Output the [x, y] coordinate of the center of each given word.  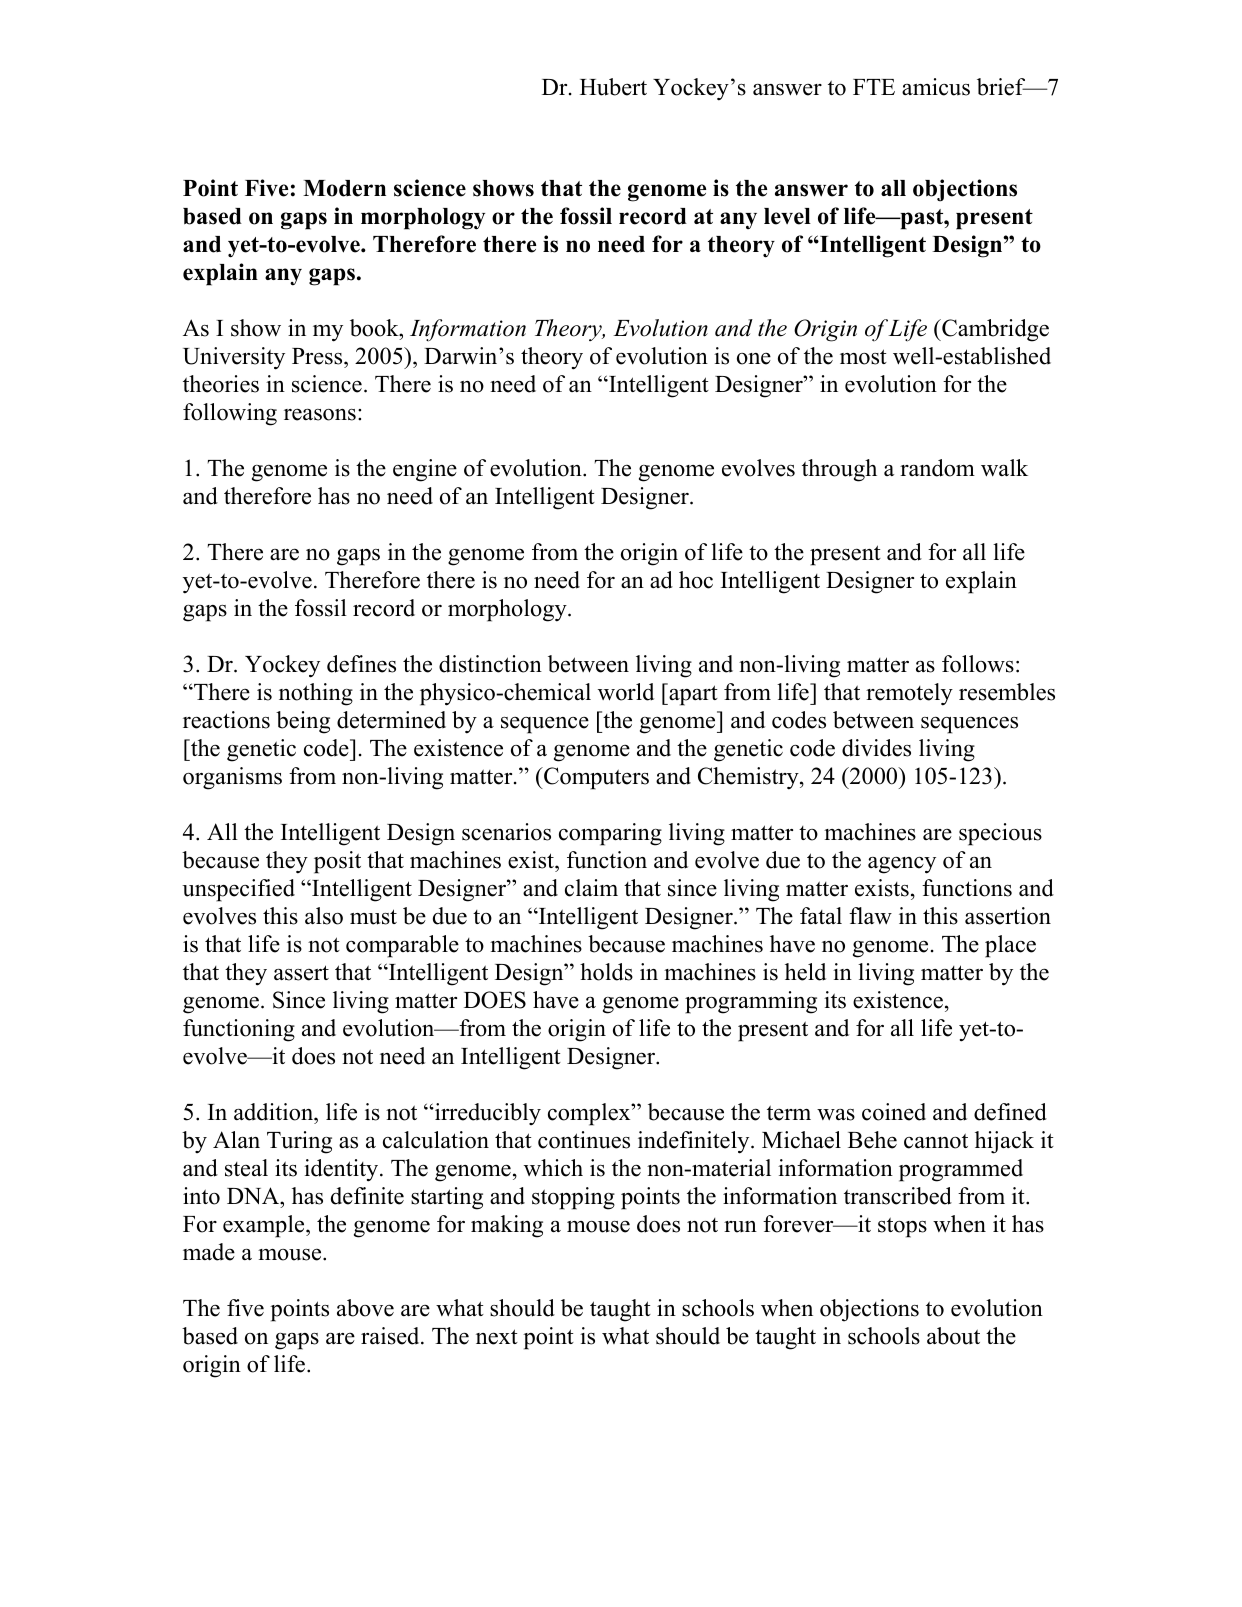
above [365, 1308]
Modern [344, 188]
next [497, 1337]
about [953, 1336]
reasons [320, 414]
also [324, 916]
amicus [936, 87]
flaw [870, 915]
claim [591, 888]
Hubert [613, 87]
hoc [696, 580]
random [937, 468]
